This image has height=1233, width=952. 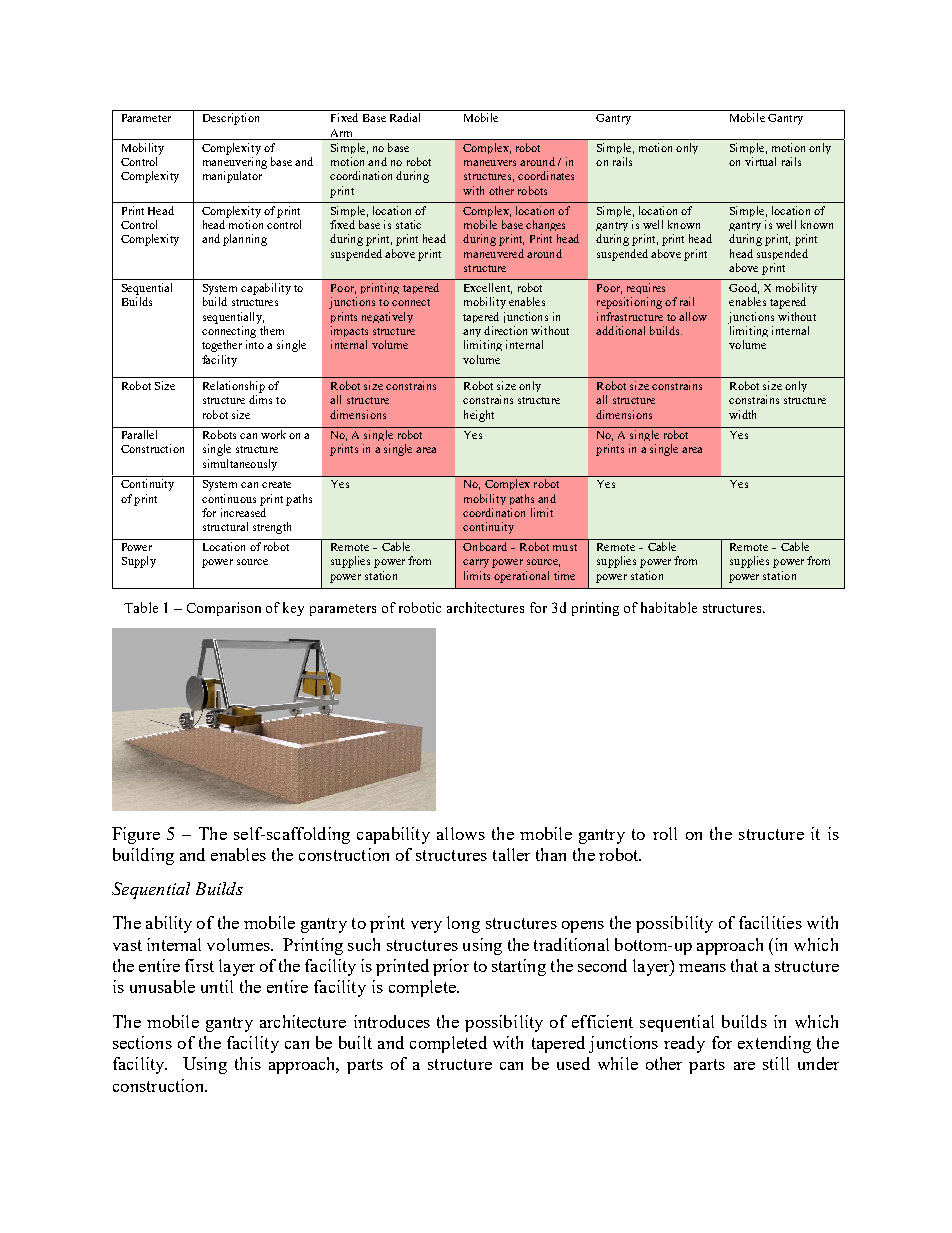 What do you see at coordinates (235, 163) in the image?
I see `maneuvering` at bounding box center [235, 163].
